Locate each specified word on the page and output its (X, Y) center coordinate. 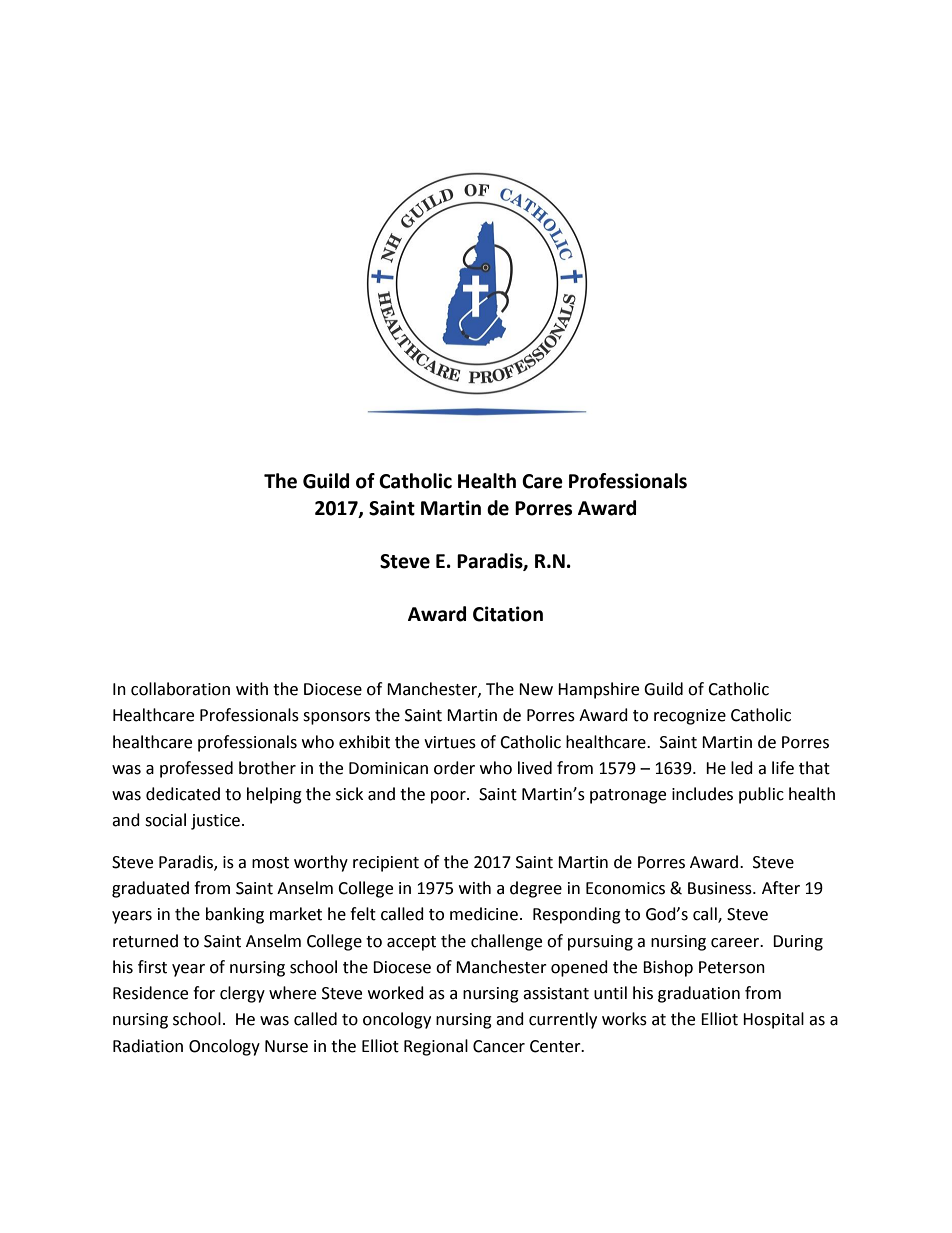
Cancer (499, 1046)
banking (235, 915)
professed (196, 769)
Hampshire (598, 690)
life (783, 768)
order (454, 768)
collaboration (180, 689)
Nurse (286, 1046)
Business (721, 888)
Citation (508, 614)
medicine (484, 914)
